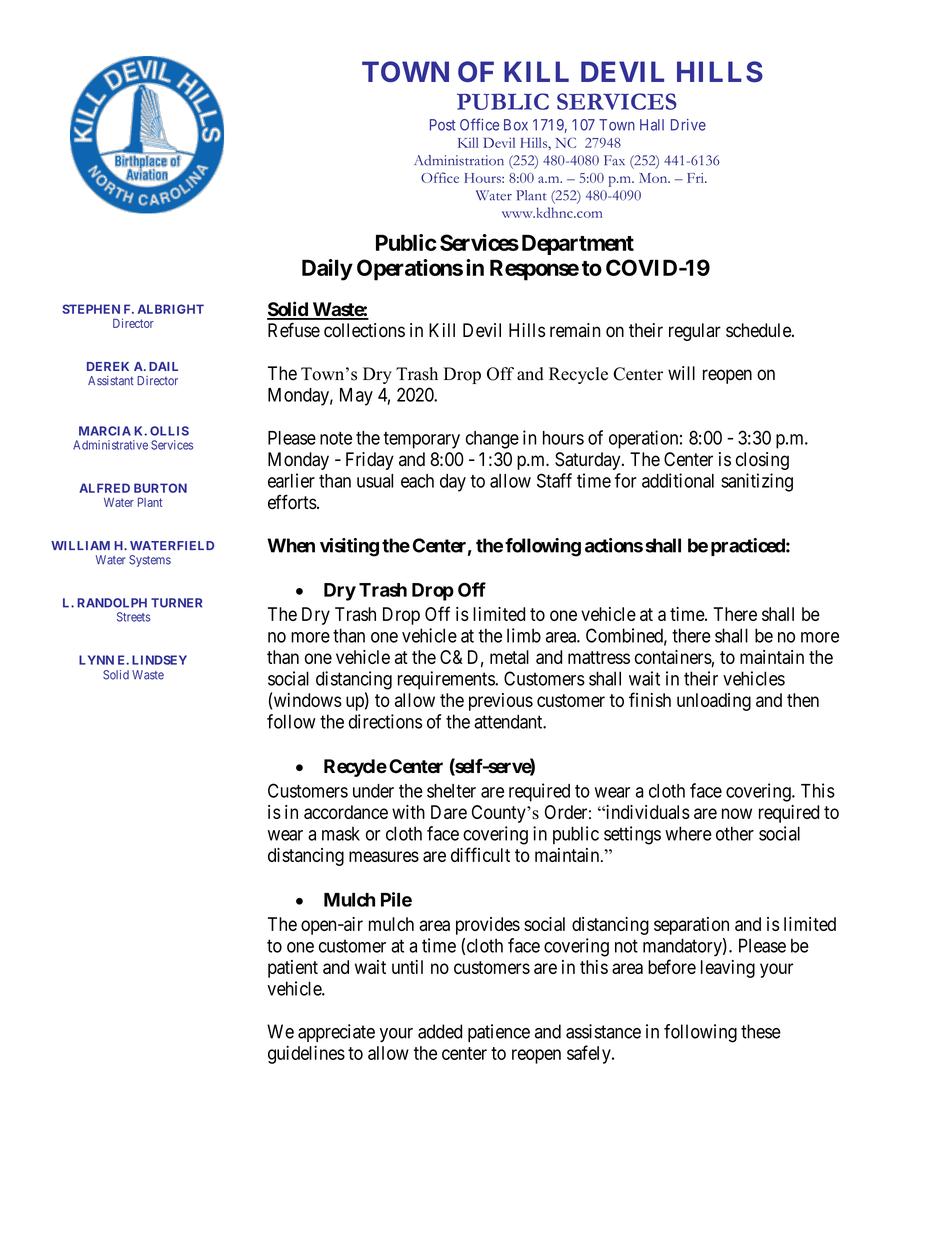  I want to click on STEPHEN, so click(91, 309).
